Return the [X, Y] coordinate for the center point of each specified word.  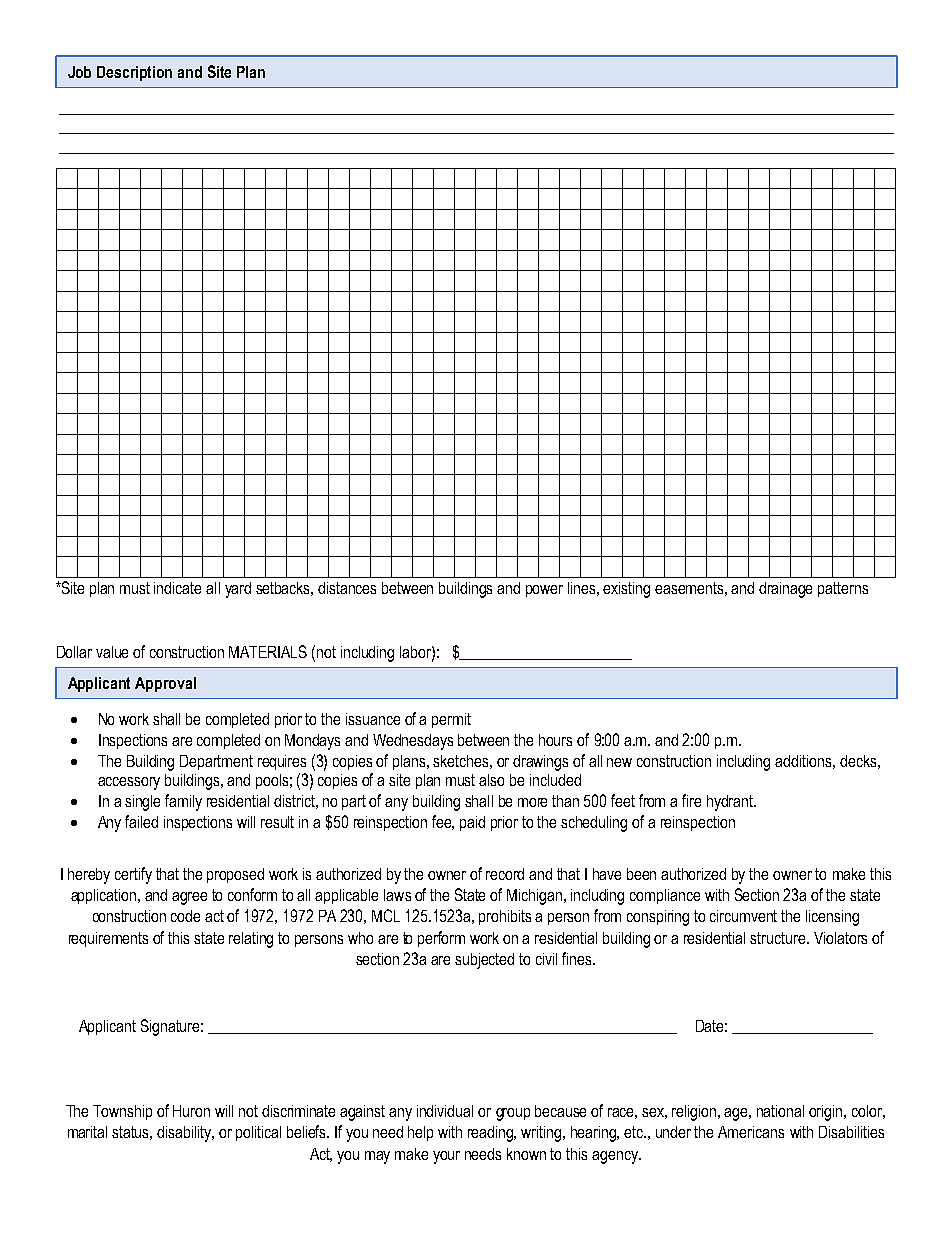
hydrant [731, 803]
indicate [177, 588]
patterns [843, 589]
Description [134, 73]
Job [79, 72]
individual [445, 1111]
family [183, 802]
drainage [785, 590]
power [544, 591]
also [491, 780]
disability [185, 1134]
